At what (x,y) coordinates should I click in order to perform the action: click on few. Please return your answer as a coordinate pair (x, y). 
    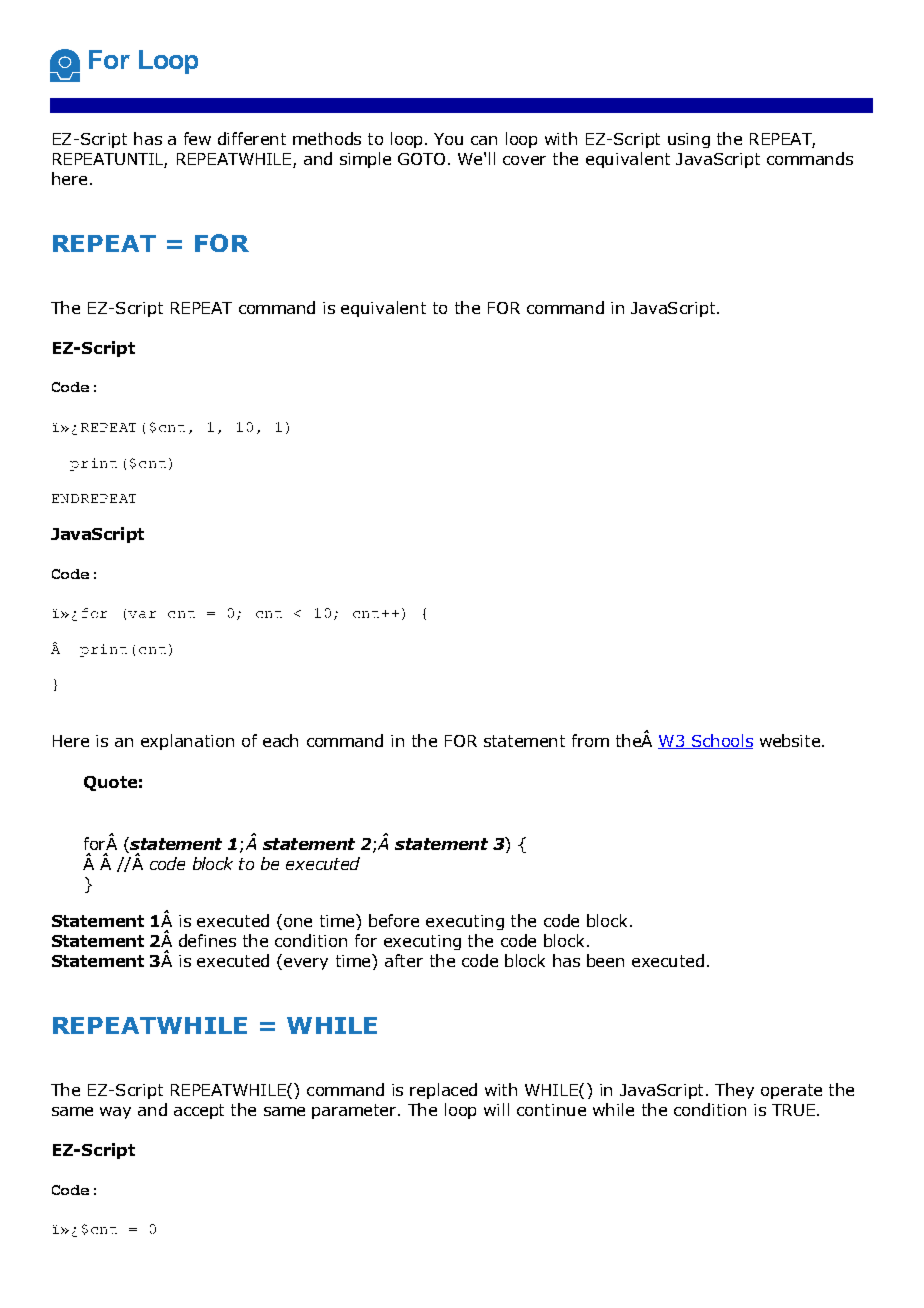
    Looking at the image, I should click on (197, 138).
